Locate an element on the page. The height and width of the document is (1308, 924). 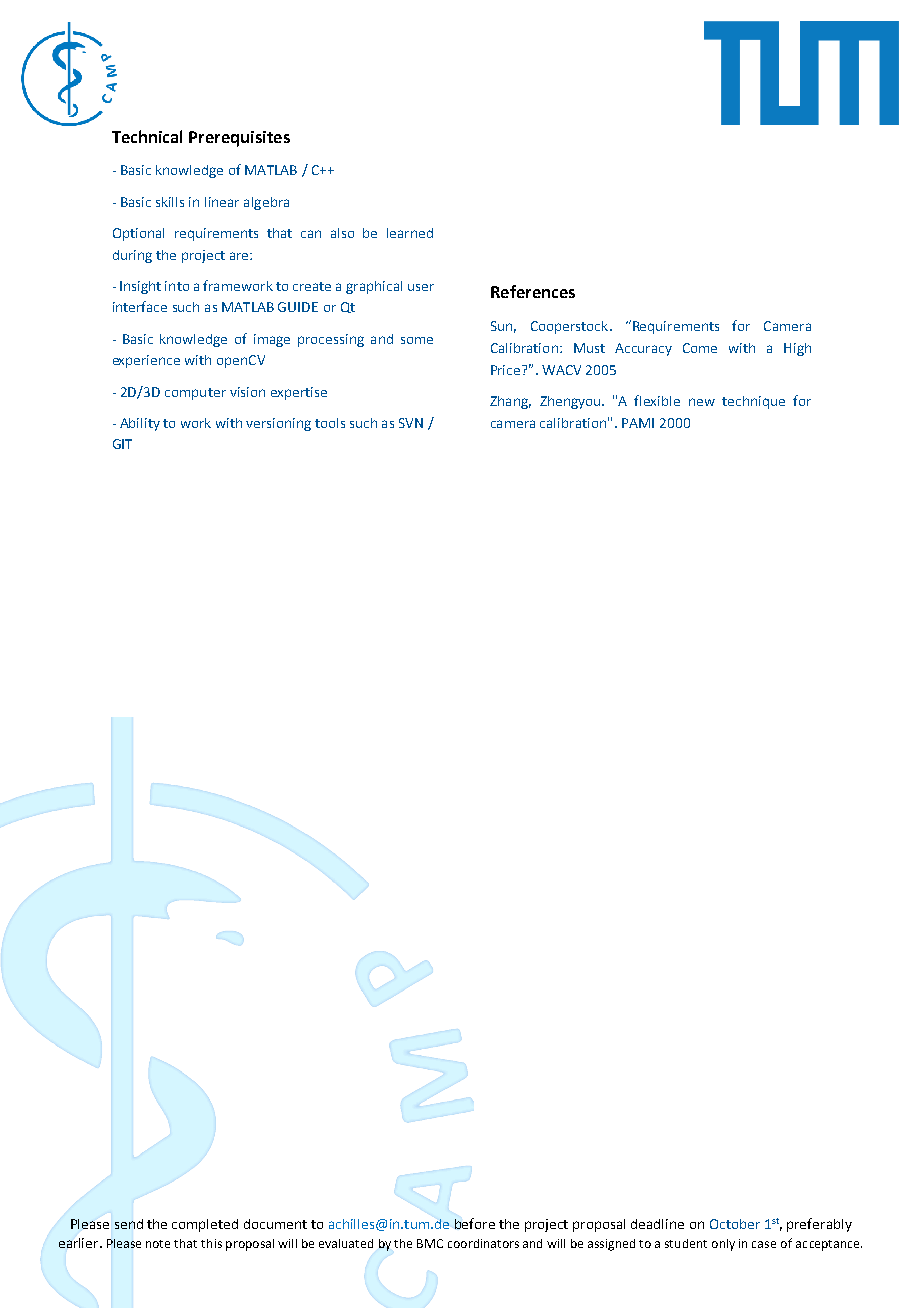
October is located at coordinates (735, 1224).
